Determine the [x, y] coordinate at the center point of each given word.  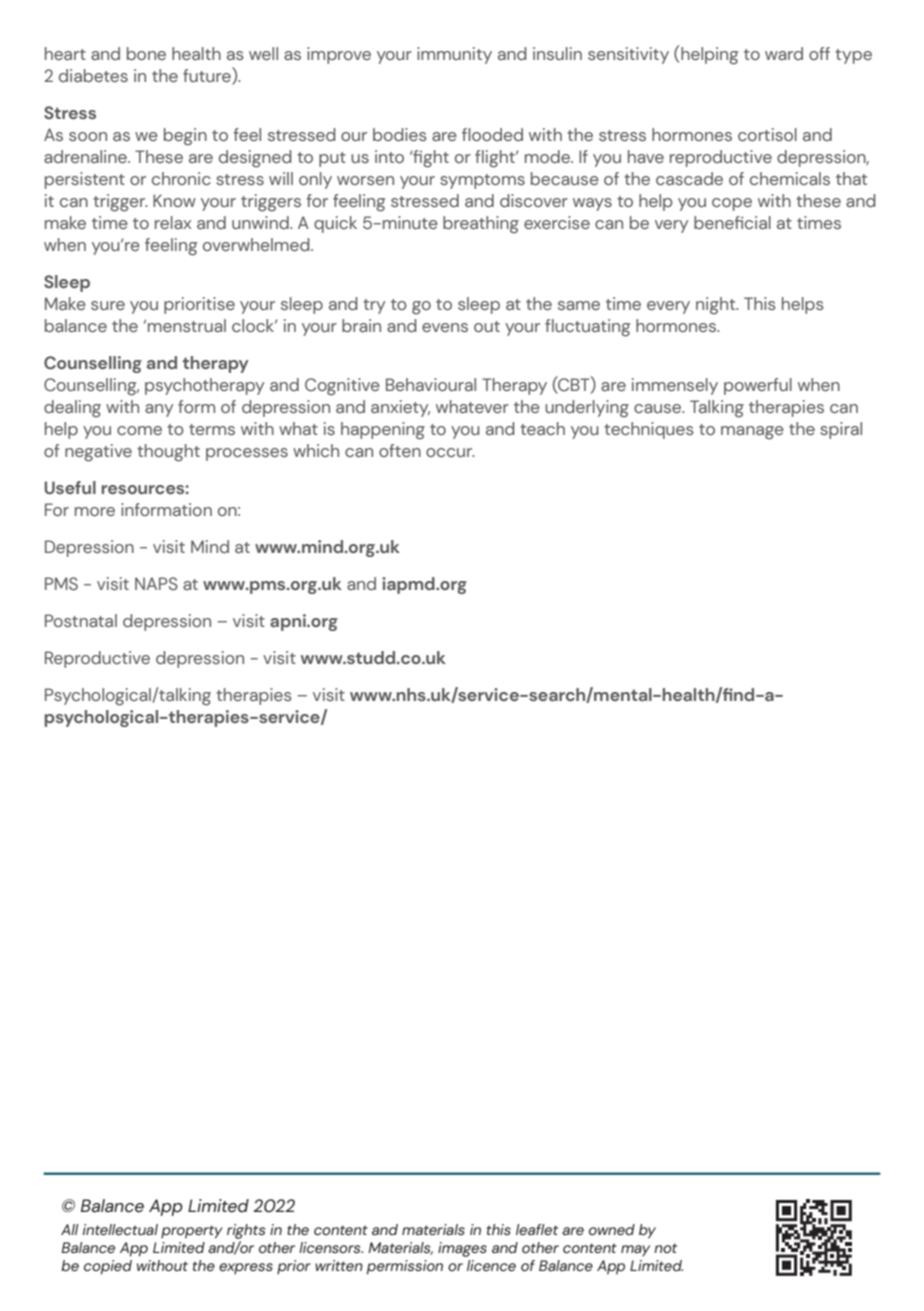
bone [146, 53]
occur [450, 452]
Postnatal [81, 621]
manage [752, 433]
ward [784, 54]
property [192, 1232]
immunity [454, 55]
